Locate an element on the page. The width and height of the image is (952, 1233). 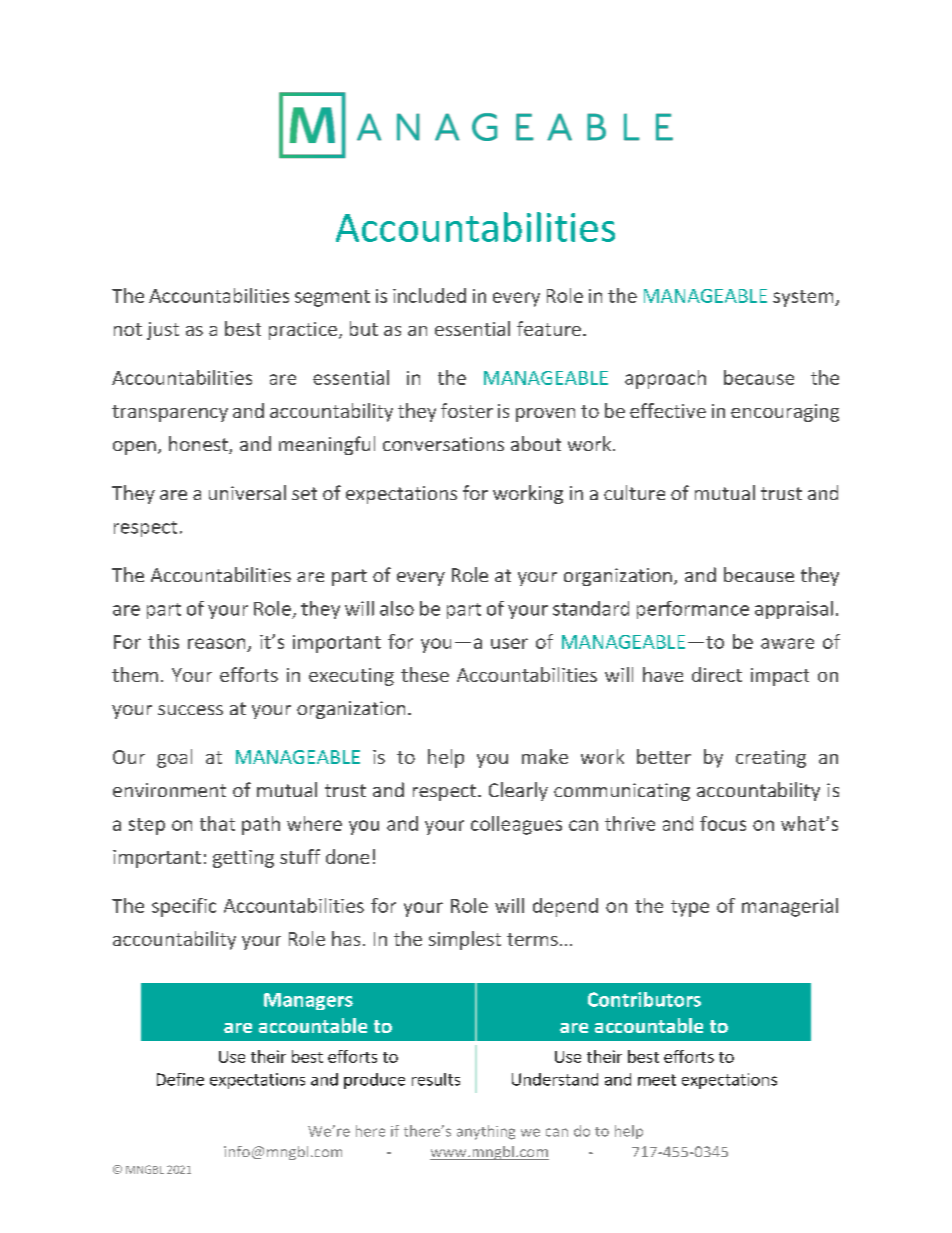
meet is located at coordinates (657, 1080).
